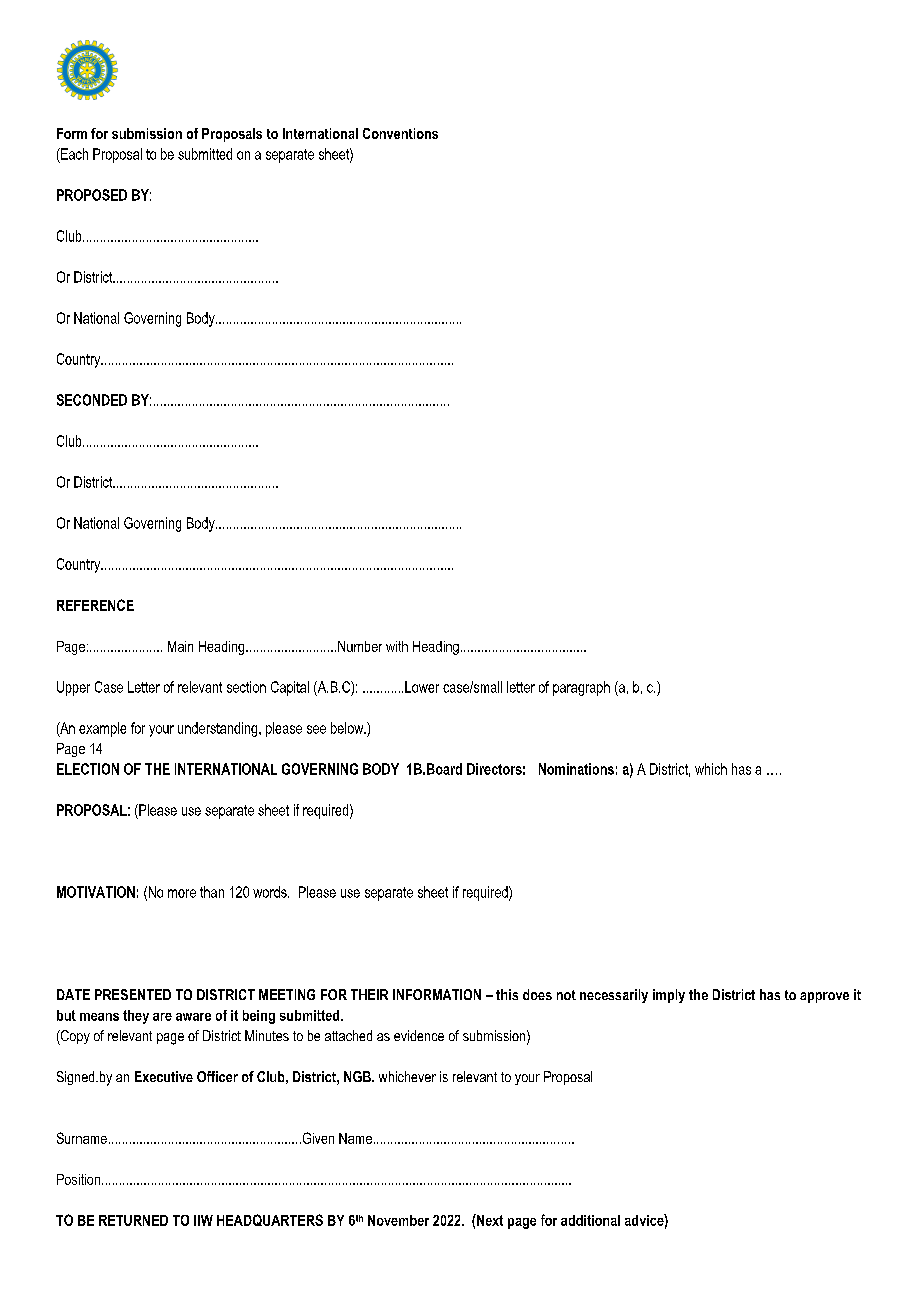 This screenshot has height=1308, width=924. What do you see at coordinates (400, 133) in the screenshot?
I see `Conventions` at bounding box center [400, 133].
